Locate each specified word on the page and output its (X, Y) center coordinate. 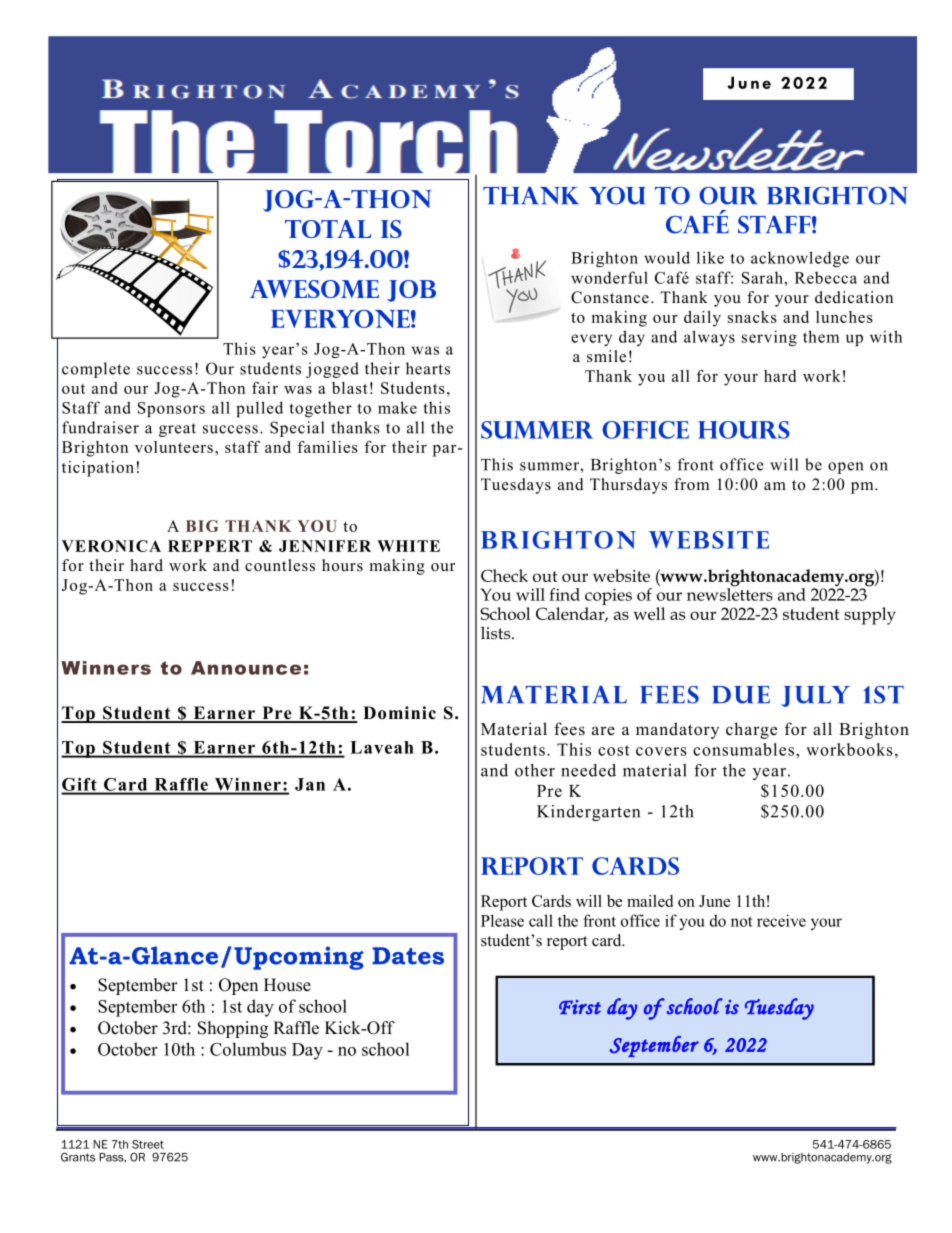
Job (411, 291)
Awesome (314, 289)
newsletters (730, 593)
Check (504, 575)
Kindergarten (588, 813)
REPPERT (210, 546)
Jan (310, 784)
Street (148, 1144)
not (742, 921)
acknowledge (800, 259)
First (580, 1007)
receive (781, 920)
